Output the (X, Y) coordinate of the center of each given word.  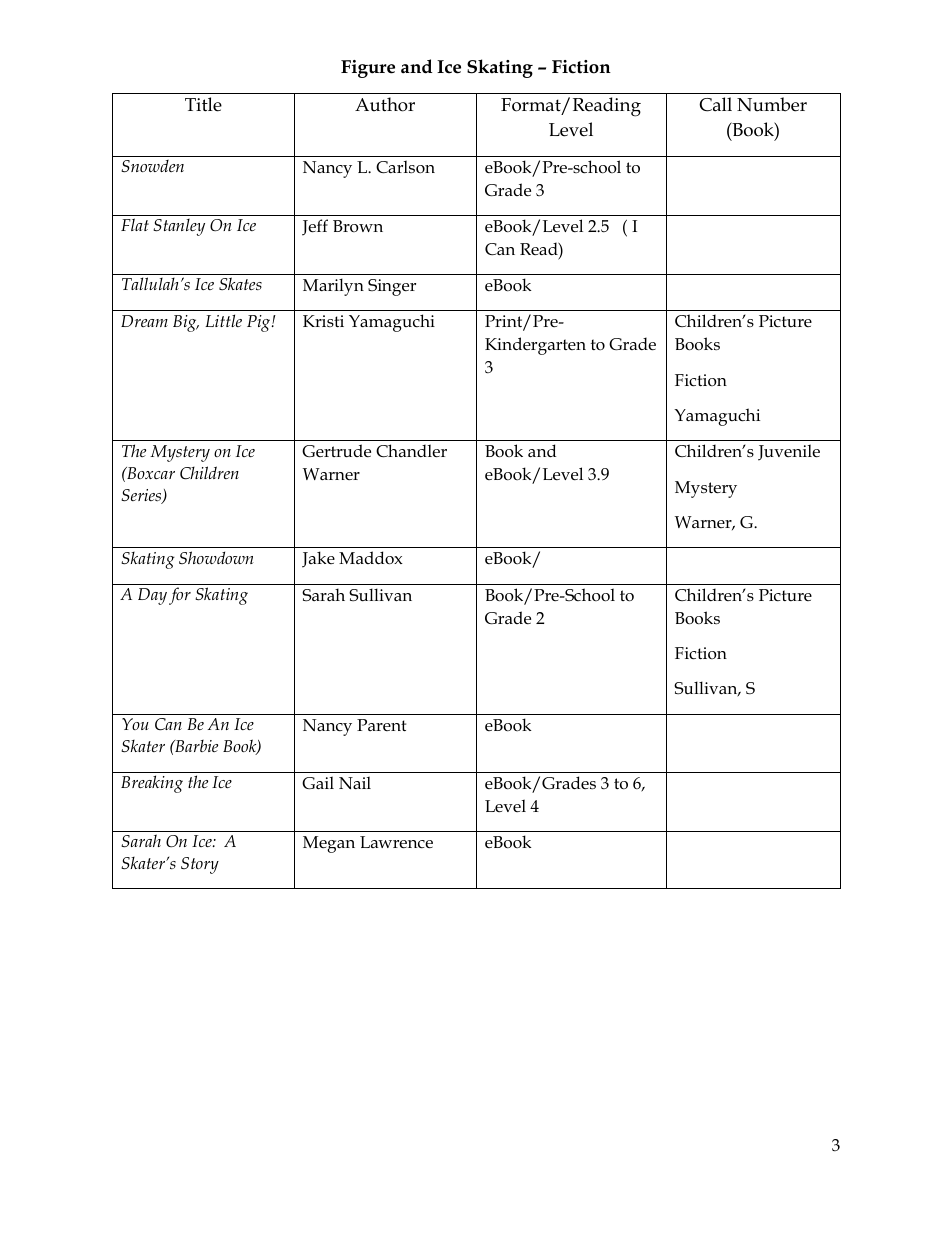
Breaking (152, 784)
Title (203, 104)
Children (209, 473)
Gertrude (336, 451)
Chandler (411, 451)
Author (385, 104)
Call (715, 104)
